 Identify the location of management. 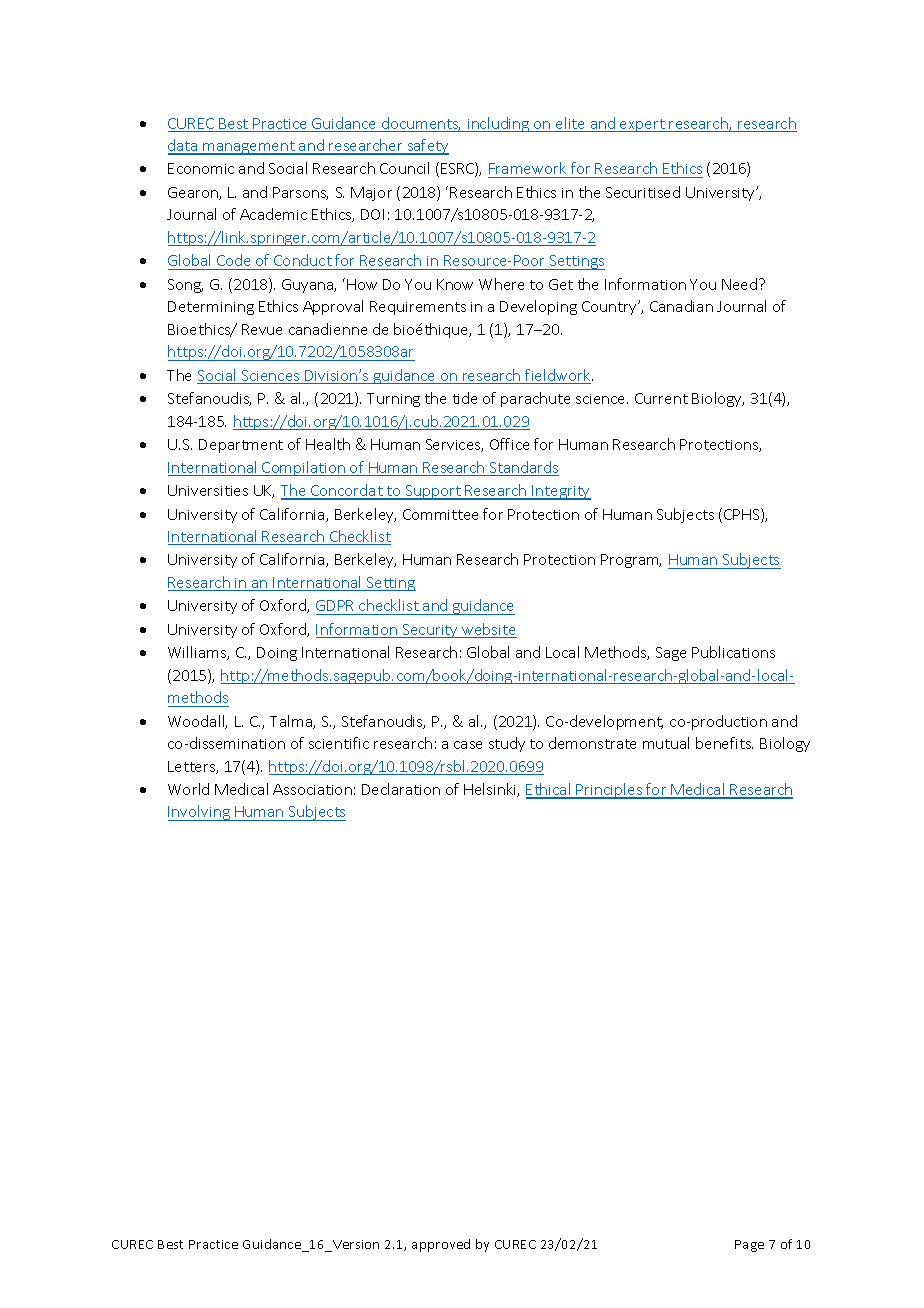
(249, 148).
